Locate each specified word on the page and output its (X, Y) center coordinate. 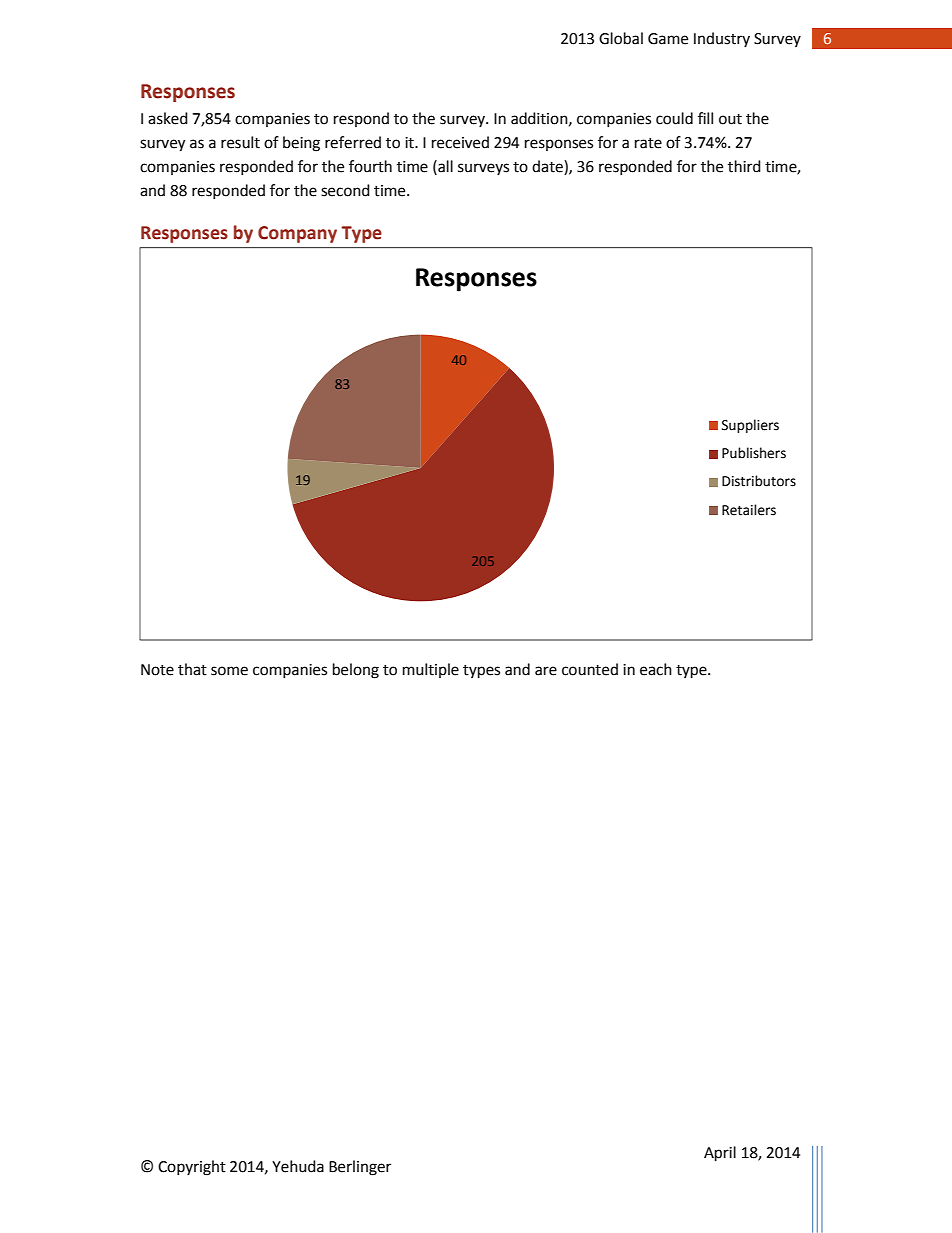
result (240, 142)
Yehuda (298, 1166)
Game (668, 39)
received (460, 142)
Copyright (192, 1168)
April (720, 1154)
